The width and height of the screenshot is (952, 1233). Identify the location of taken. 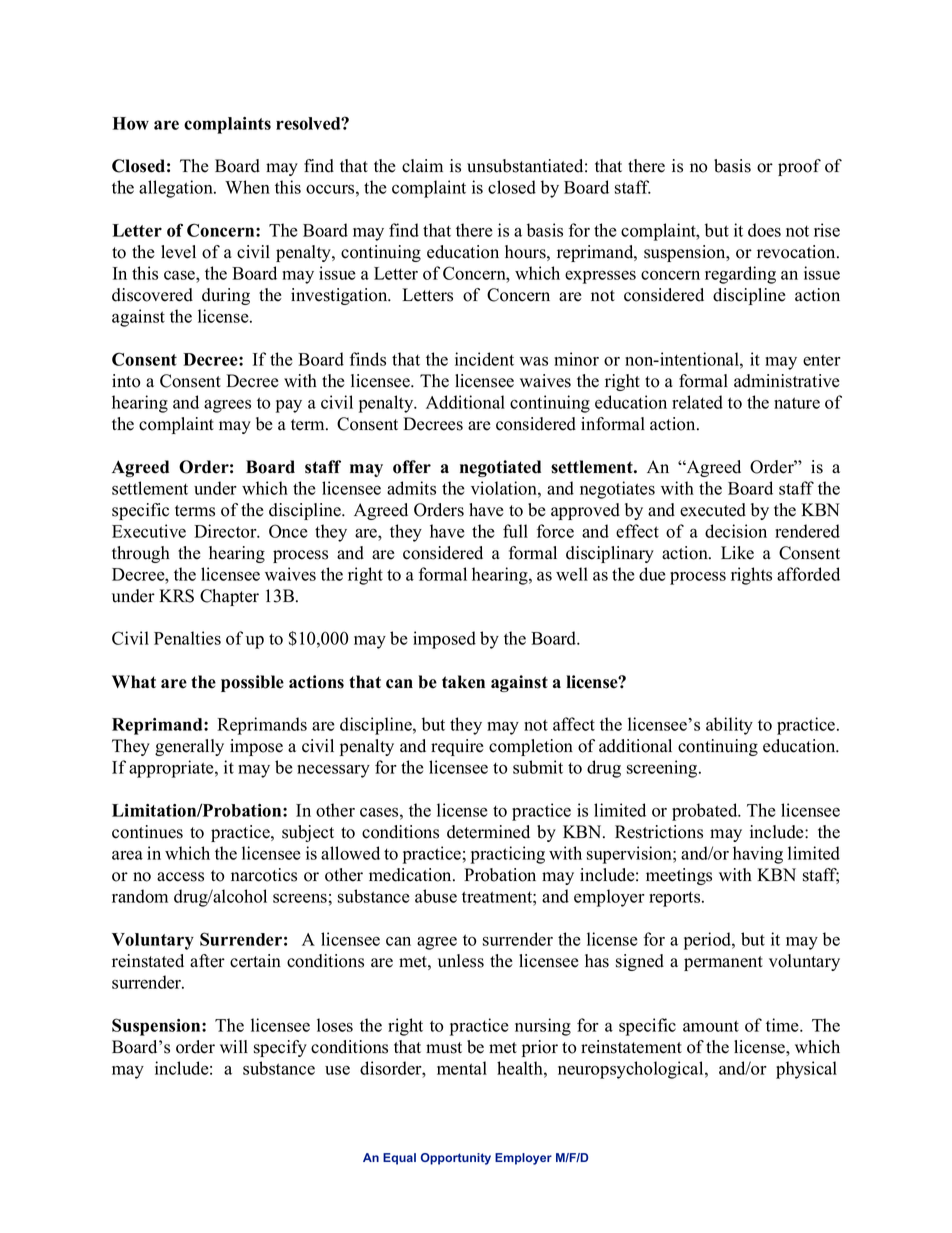
(463, 682).
